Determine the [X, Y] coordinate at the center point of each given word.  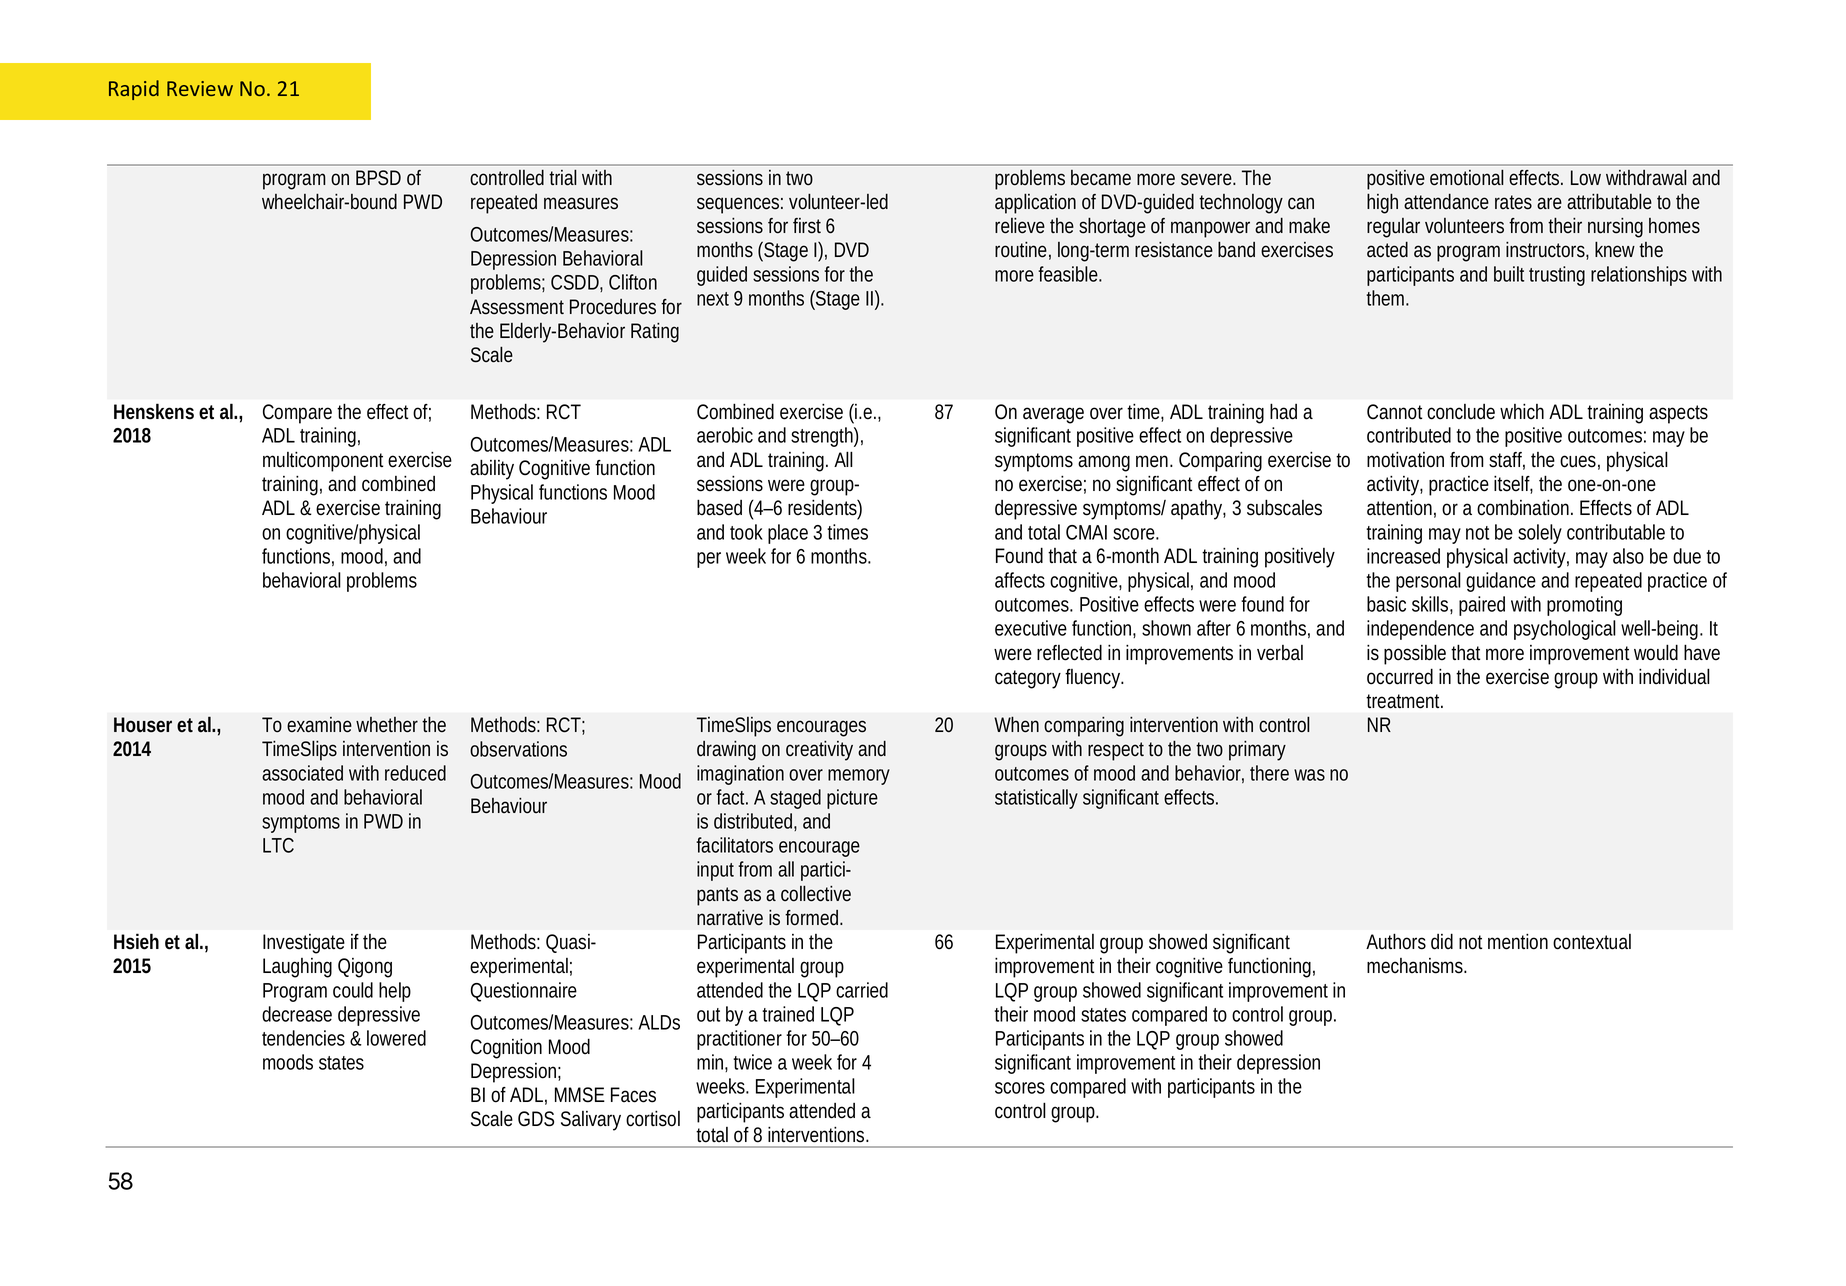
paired [1482, 606]
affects [1020, 580]
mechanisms [1417, 966]
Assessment [517, 307]
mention [1518, 942]
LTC [278, 845]
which [1522, 412]
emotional [1467, 177]
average [1053, 415]
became [1101, 178]
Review [200, 88]
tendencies [303, 1038]
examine [319, 725]
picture [852, 799]
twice [752, 1062]
